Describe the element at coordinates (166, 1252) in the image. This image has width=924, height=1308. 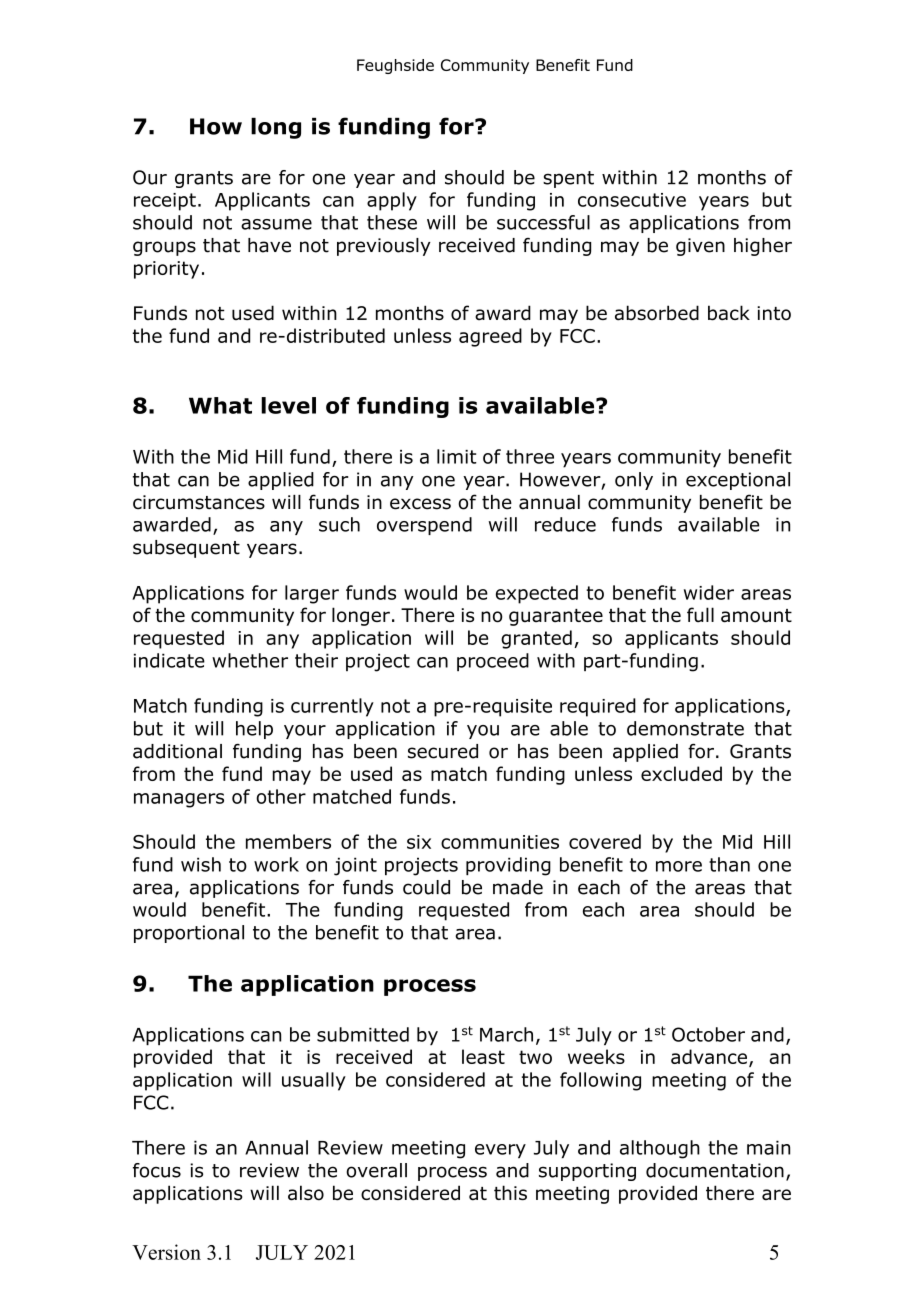
I see `Version` at that location.
